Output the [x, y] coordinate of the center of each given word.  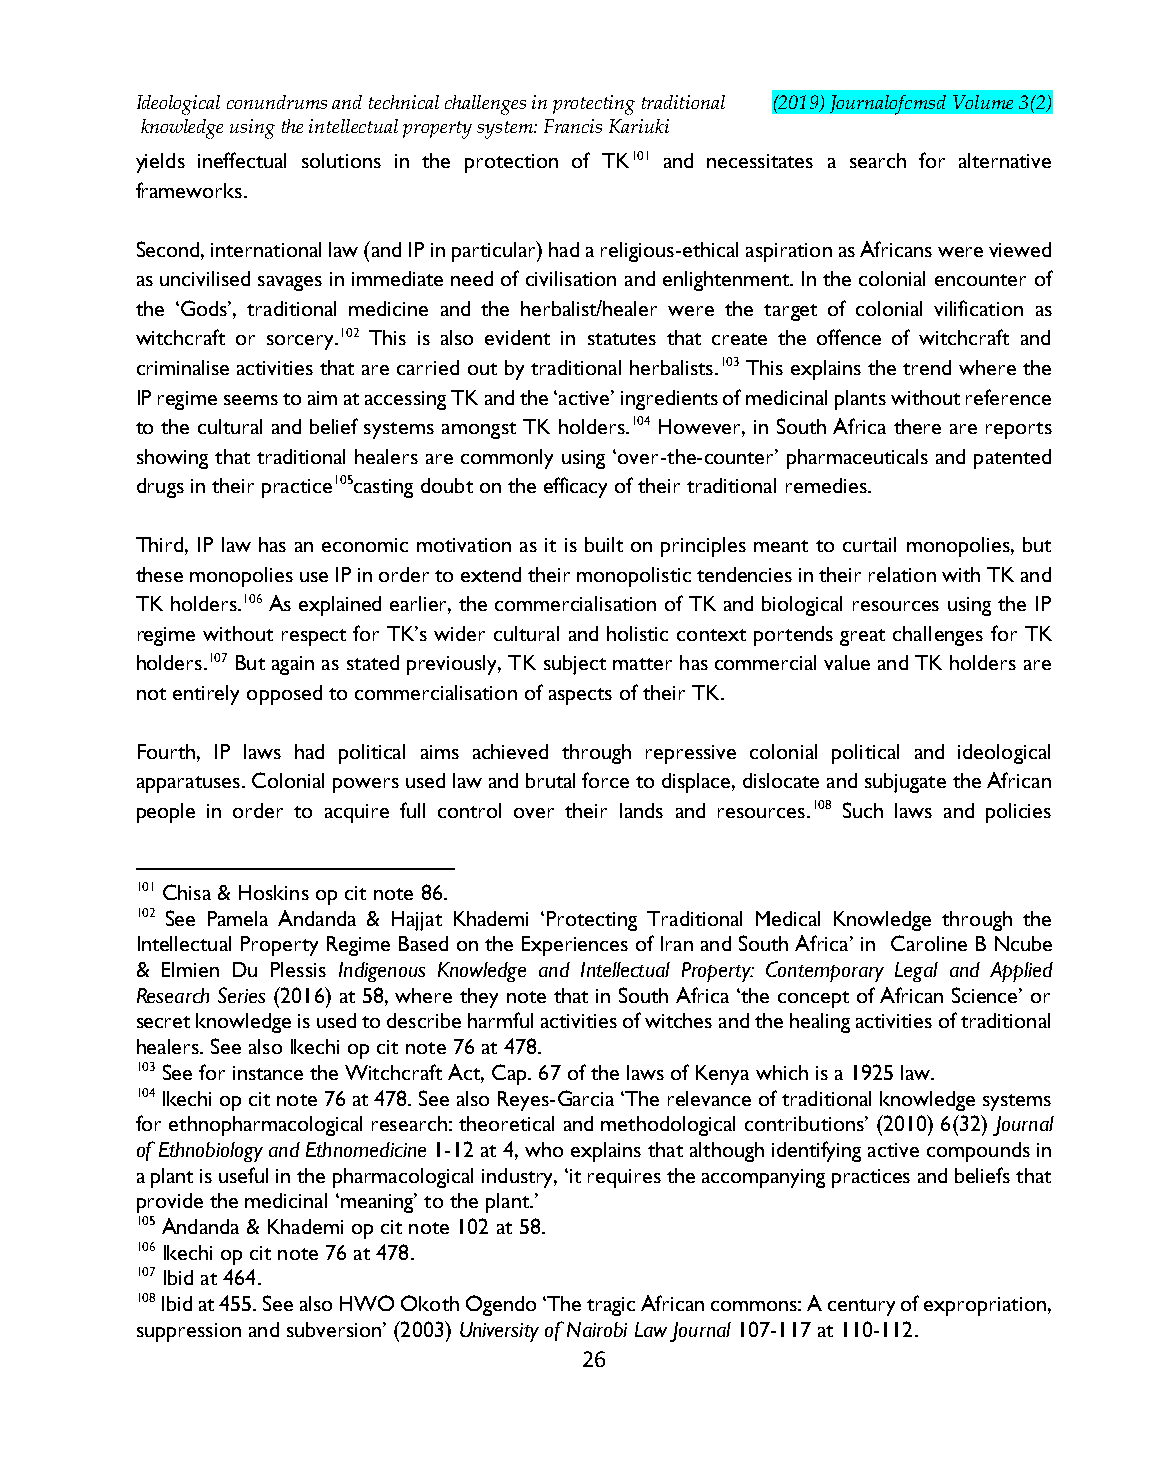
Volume [983, 102]
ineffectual [242, 160]
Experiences [575, 946]
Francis [573, 126]
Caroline [929, 943]
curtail [869, 544]
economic [365, 545]
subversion [334, 1329]
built [604, 544]
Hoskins [274, 892]
